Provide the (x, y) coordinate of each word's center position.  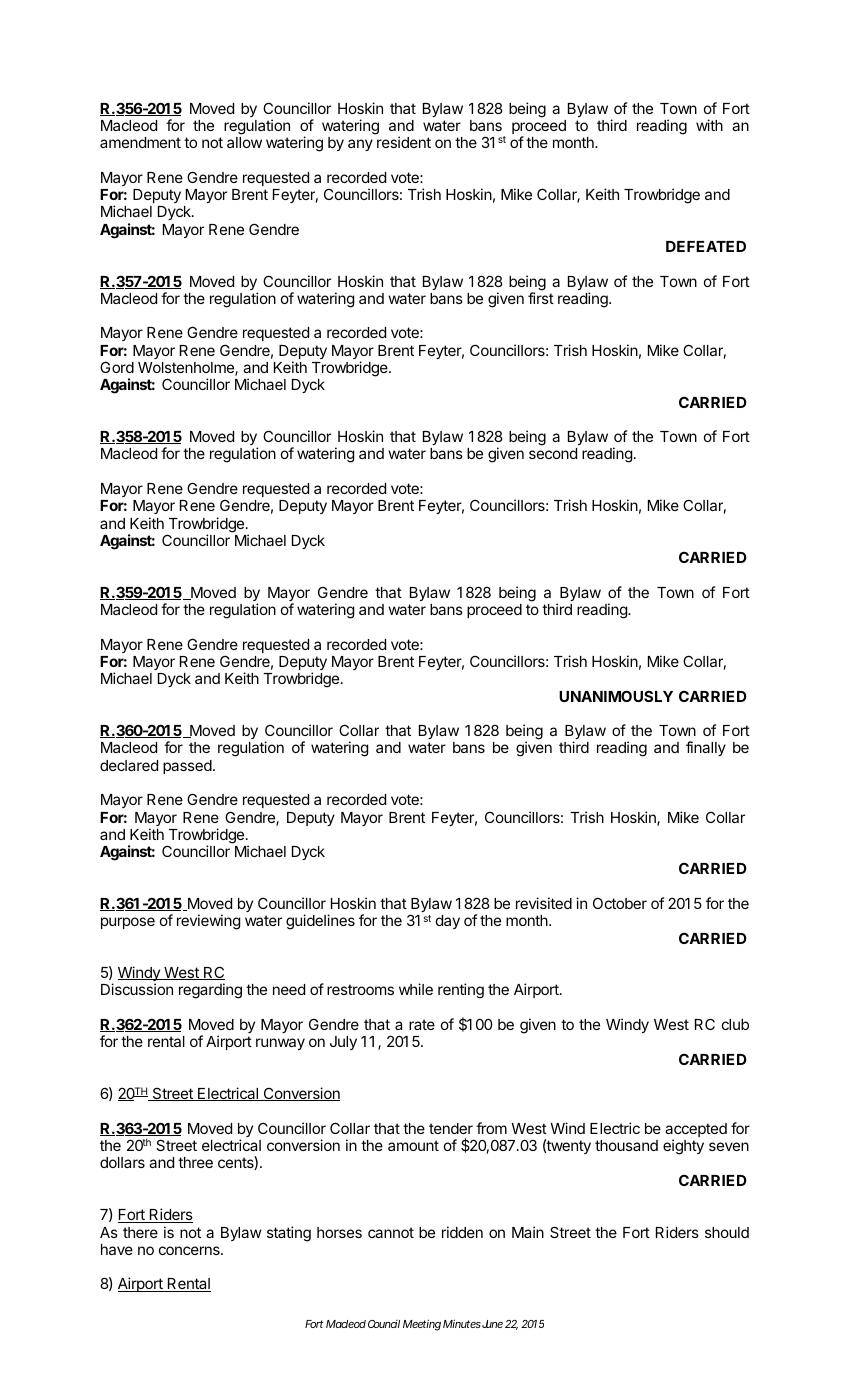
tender (451, 1128)
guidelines (320, 922)
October (620, 903)
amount (413, 1145)
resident (404, 142)
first (541, 298)
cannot (391, 1232)
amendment (140, 142)
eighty (683, 1147)
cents (236, 1162)
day (448, 922)
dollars (122, 1162)
